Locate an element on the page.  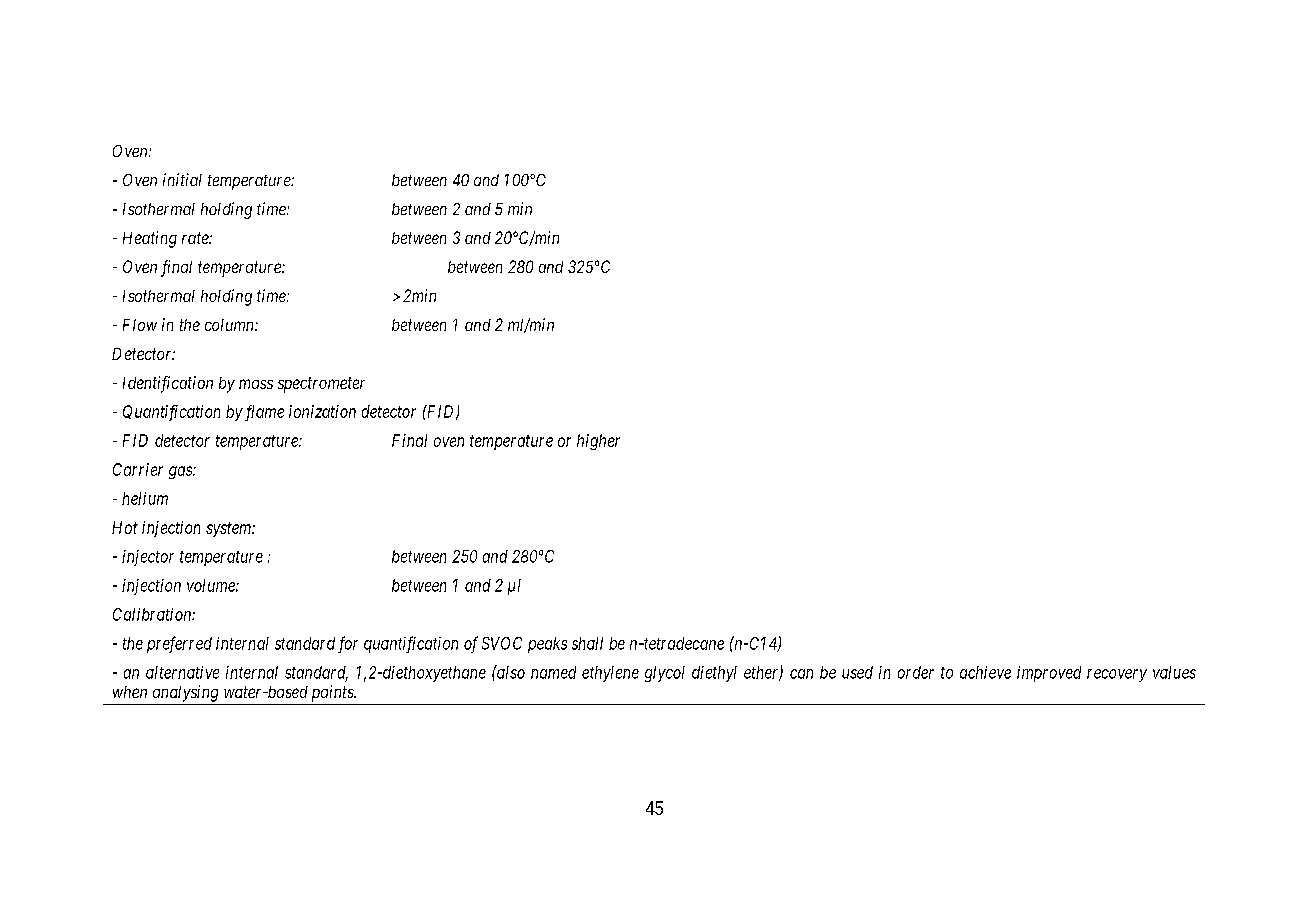
ionization is located at coordinates (322, 411).
